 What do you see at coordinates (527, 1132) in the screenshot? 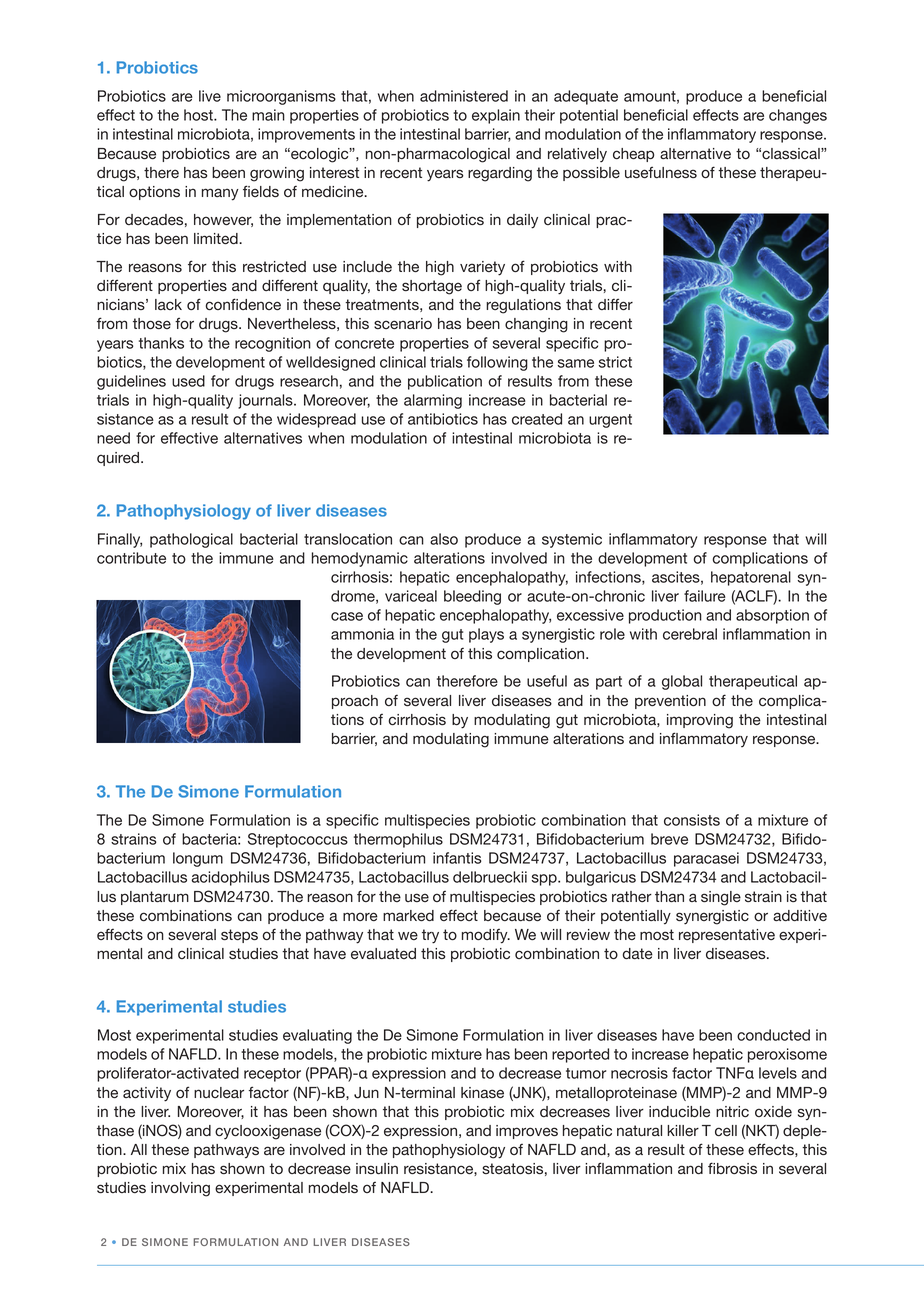
I see `improves` at bounding box center [527, 1132].
